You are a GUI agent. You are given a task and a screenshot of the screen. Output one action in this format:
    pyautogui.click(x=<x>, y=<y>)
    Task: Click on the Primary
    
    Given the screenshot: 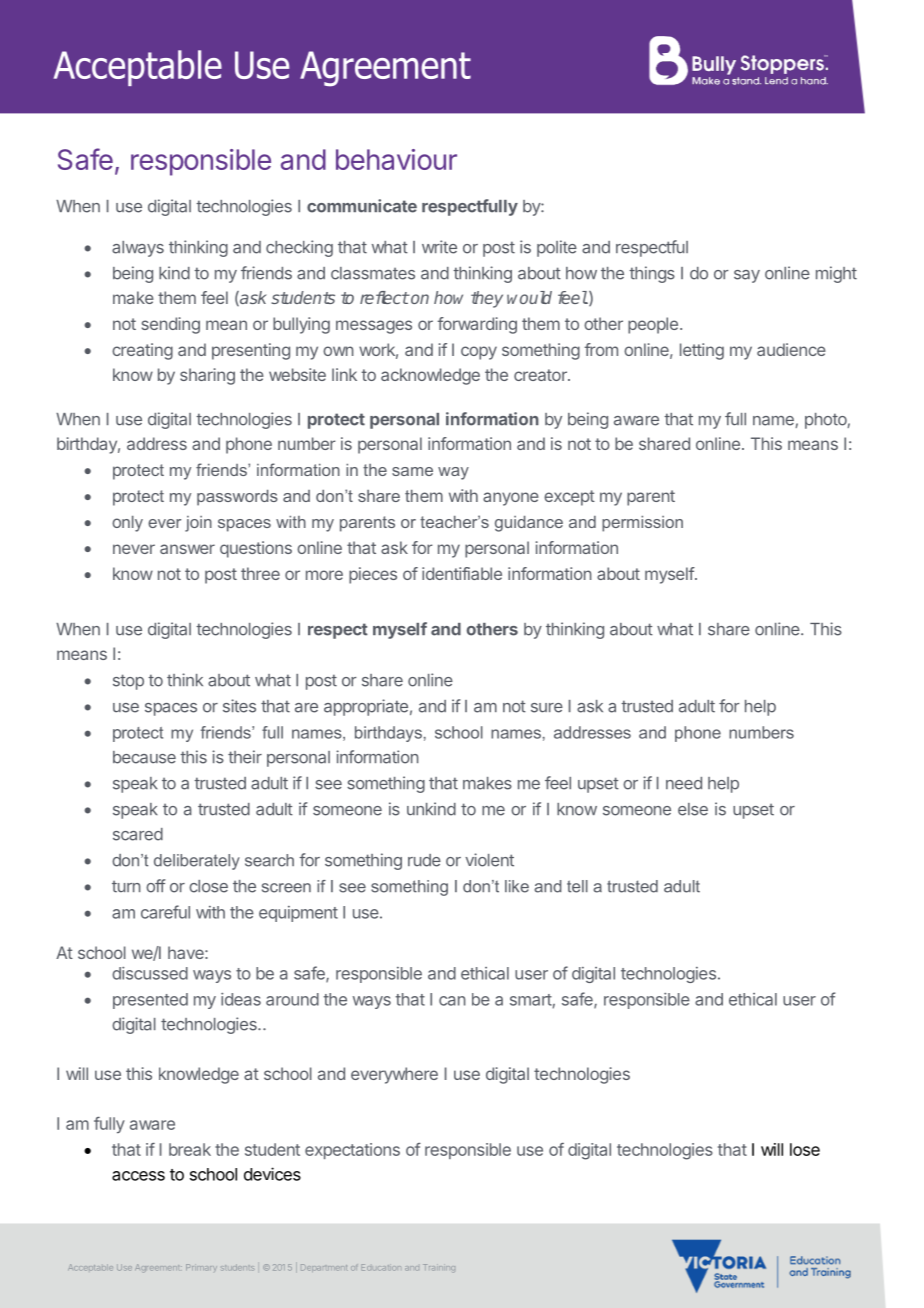 What is the action you would take?
    pyautogui.click(x=201, y=1267)
